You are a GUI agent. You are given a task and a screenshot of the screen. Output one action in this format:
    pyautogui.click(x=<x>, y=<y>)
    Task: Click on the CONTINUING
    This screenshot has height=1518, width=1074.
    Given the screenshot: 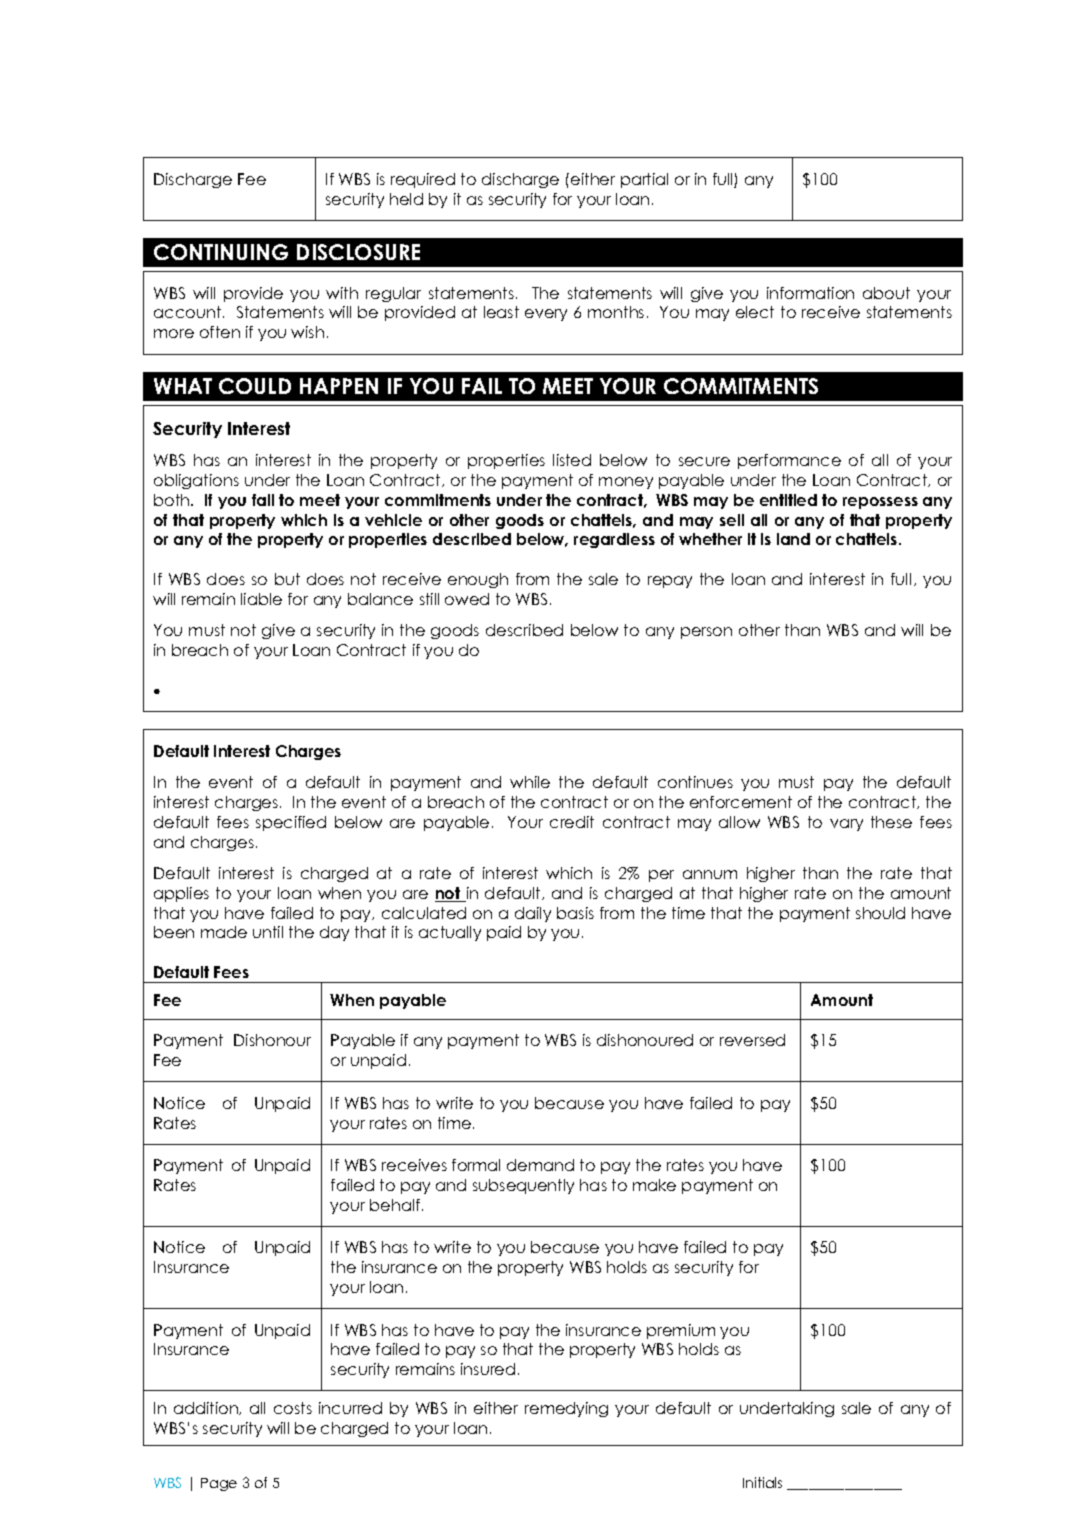 What is the action you would take?
    pyautogui.click(x=221, y=252)
